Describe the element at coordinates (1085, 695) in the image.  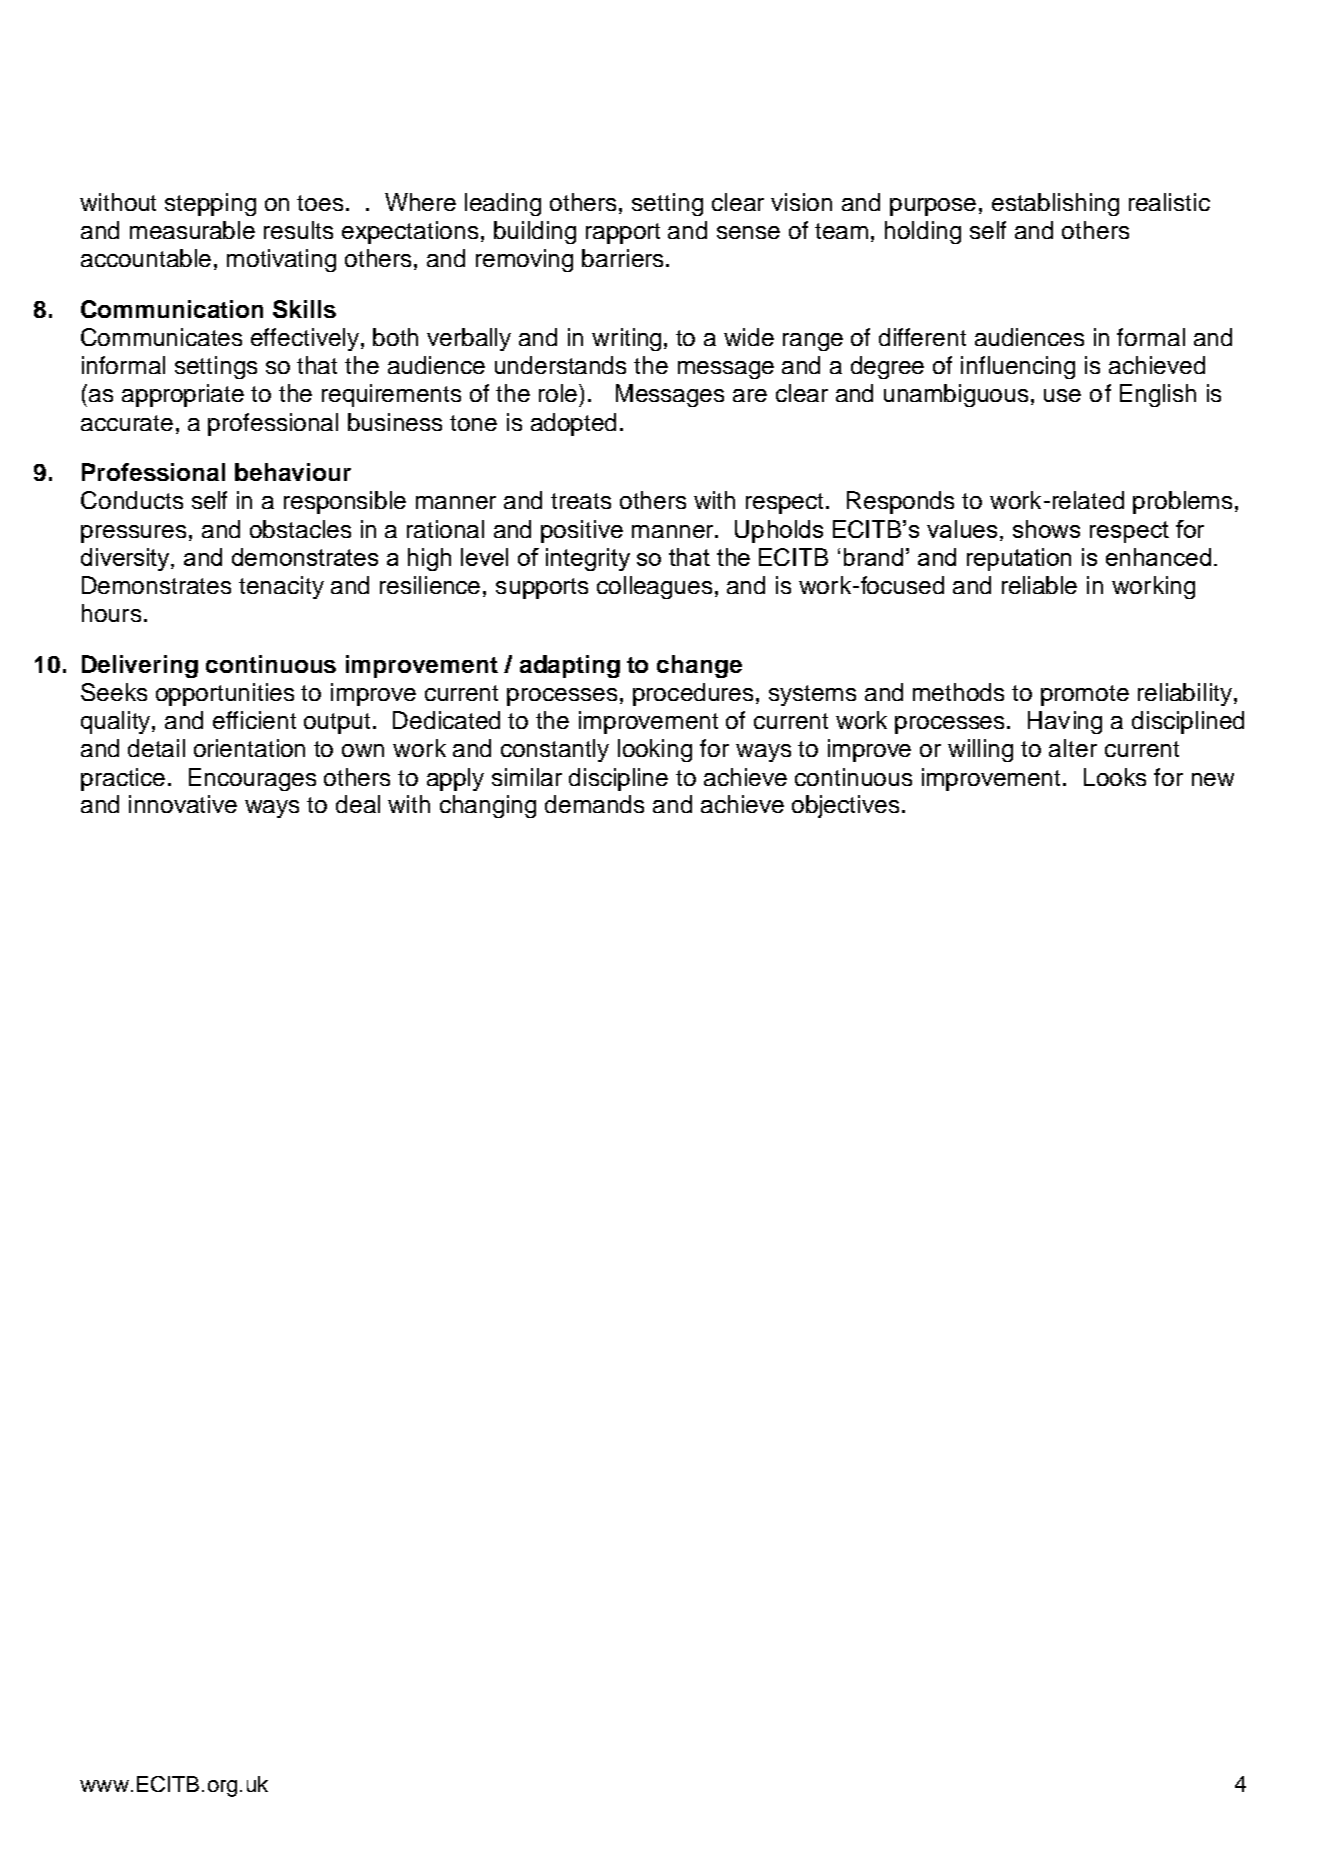
I see `promote` at that location.
